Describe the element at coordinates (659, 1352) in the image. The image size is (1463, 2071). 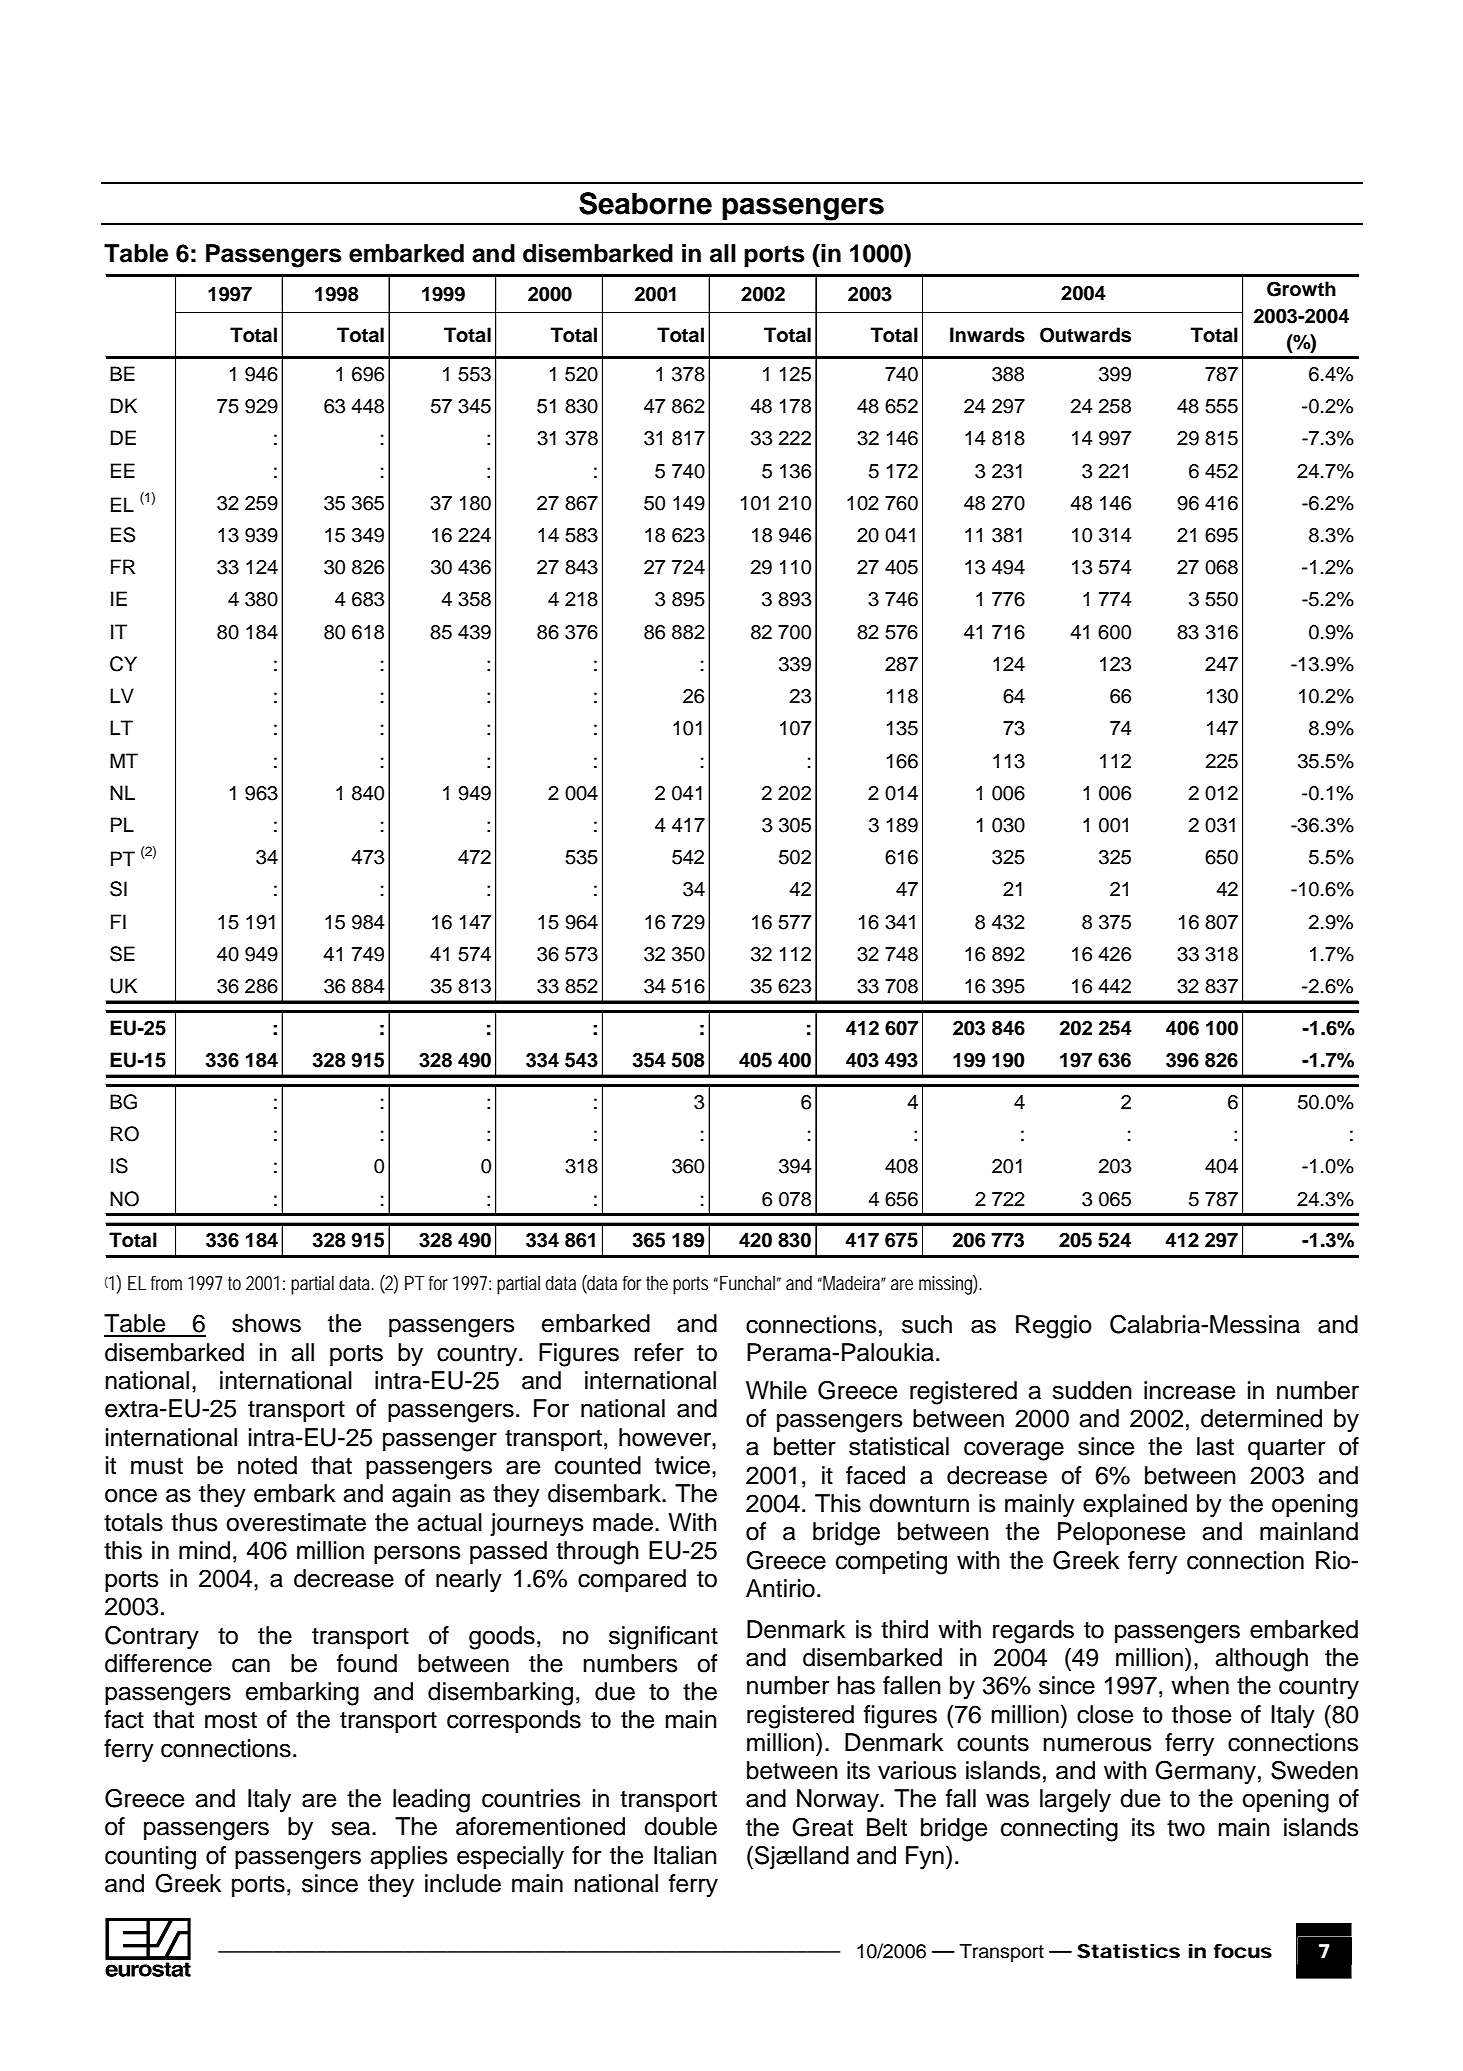
I see `refer` at that location.
